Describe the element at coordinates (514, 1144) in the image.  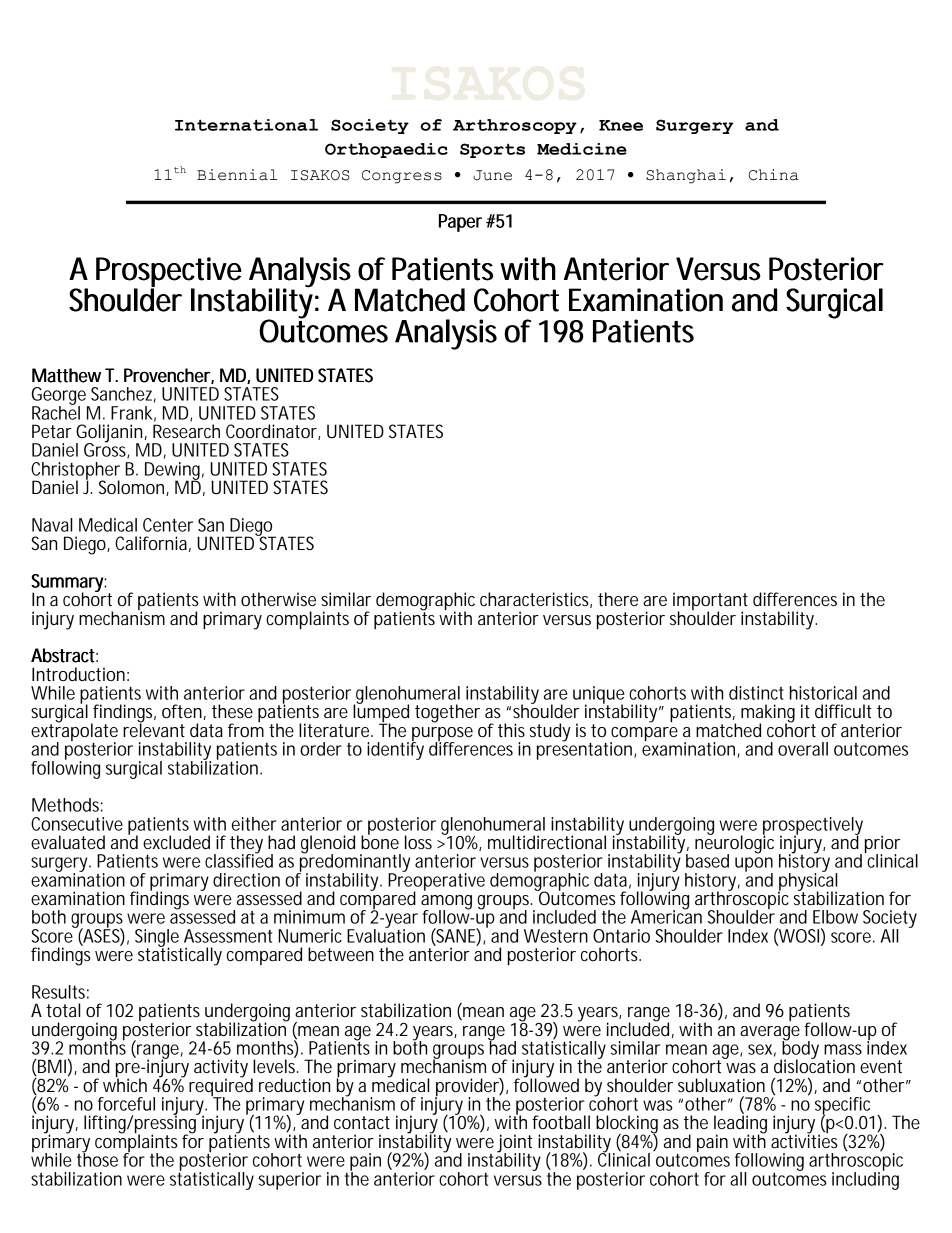
I see `joint` at that location.
